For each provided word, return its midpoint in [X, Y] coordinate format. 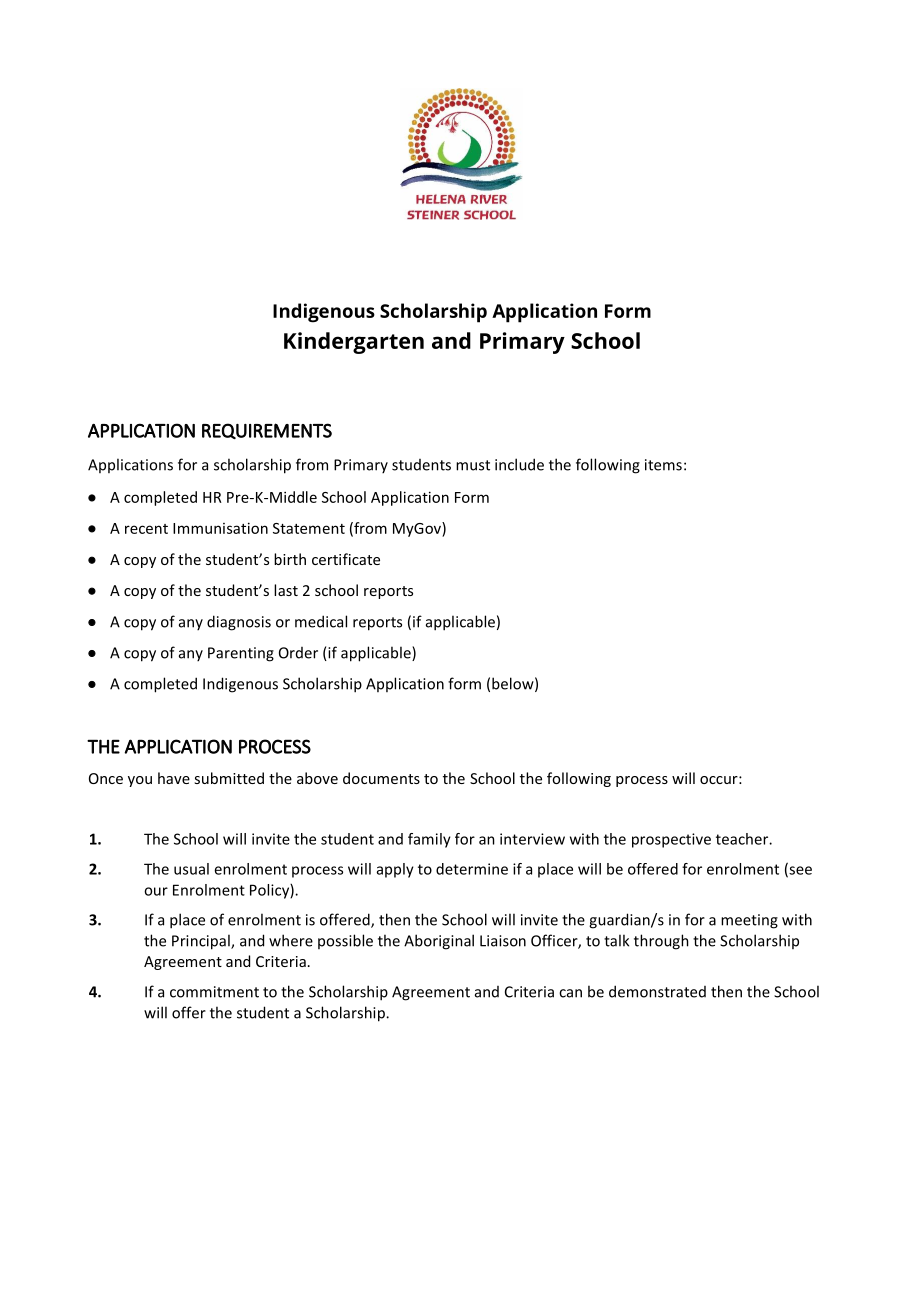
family [429, 840]
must [473, 465]
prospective [671, 840]
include [519, 464]
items [663, 465]
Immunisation [220, 528]
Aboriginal [439, 942]
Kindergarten [354, 343]
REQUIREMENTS [267, 431]
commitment [214, 992]
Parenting [241, 654]
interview [532, 839]
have [174, 778]
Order [298, 653]
